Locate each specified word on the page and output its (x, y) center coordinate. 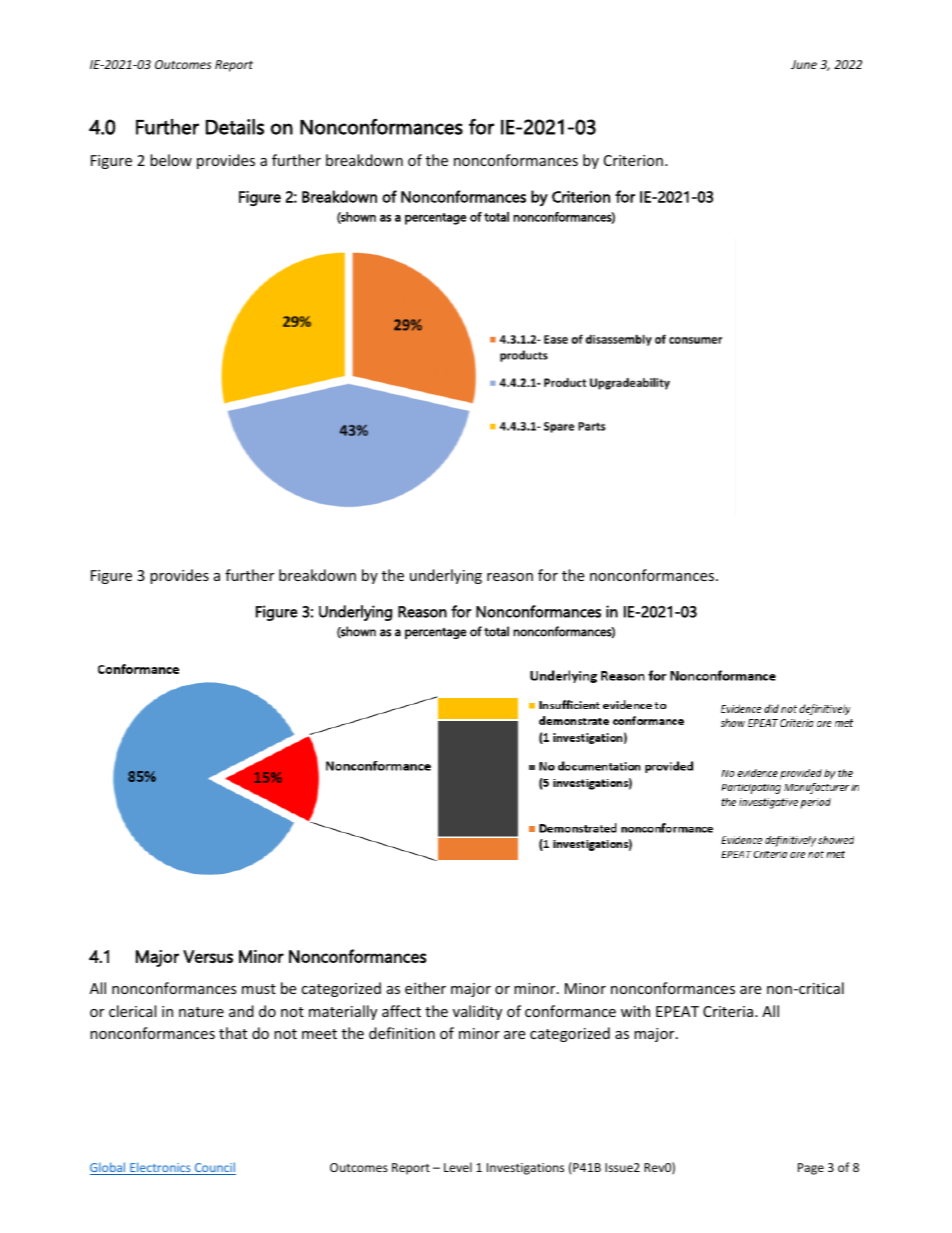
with (635, 1011)
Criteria (729, 1011)
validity (477, 1012)
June (804, 64)
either (425, 988)
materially (343, 1012)
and (241, 1011)
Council (214, 1168)
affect (401, 1011)
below (171, 160)
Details (235, 127)
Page (811, 1169)
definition (402, 1033)
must (259, 989)
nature (201, 1012)
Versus (208, 956)
